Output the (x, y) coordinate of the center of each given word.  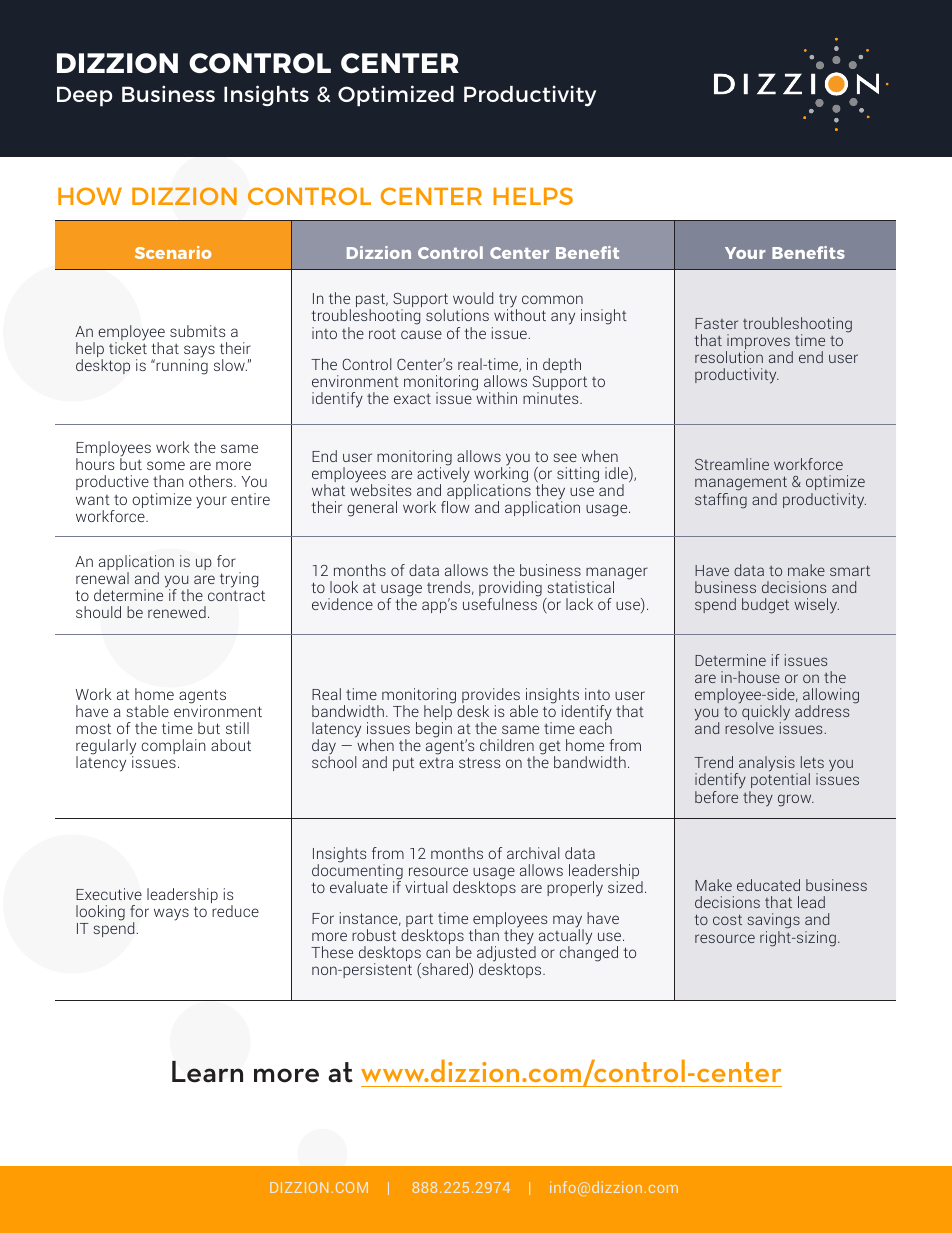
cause (421, 334)
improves (758, 343)
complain (174, 746)
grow (796, 800)
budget (765, 606)
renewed (177, 612)
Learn (207, 1072)
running (181, 366)
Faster (716, 323)
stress (479, 762)
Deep (85, 96)
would (473, 298)
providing (510, 590)
